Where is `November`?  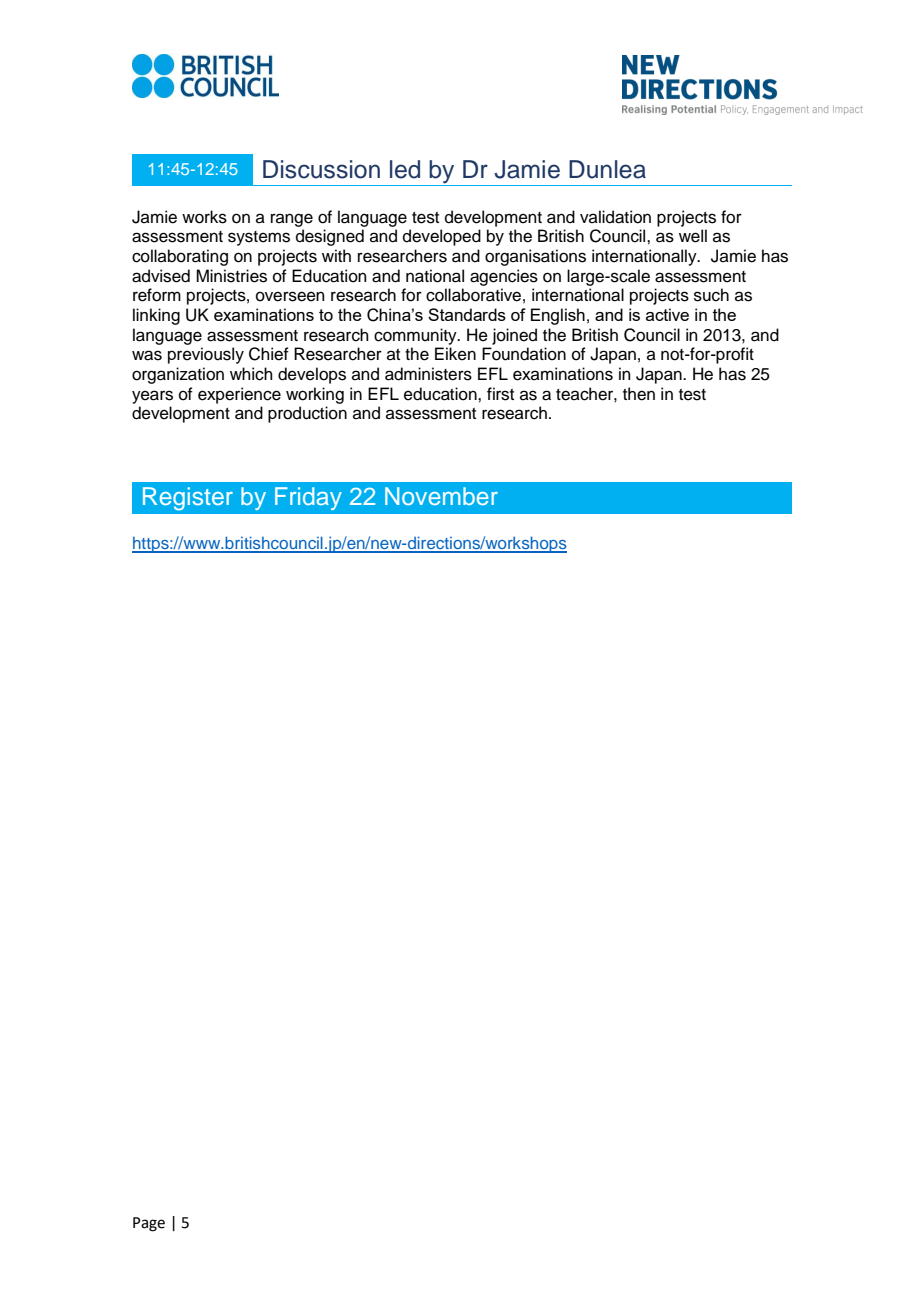
November is located at coordinates (441, 496).
